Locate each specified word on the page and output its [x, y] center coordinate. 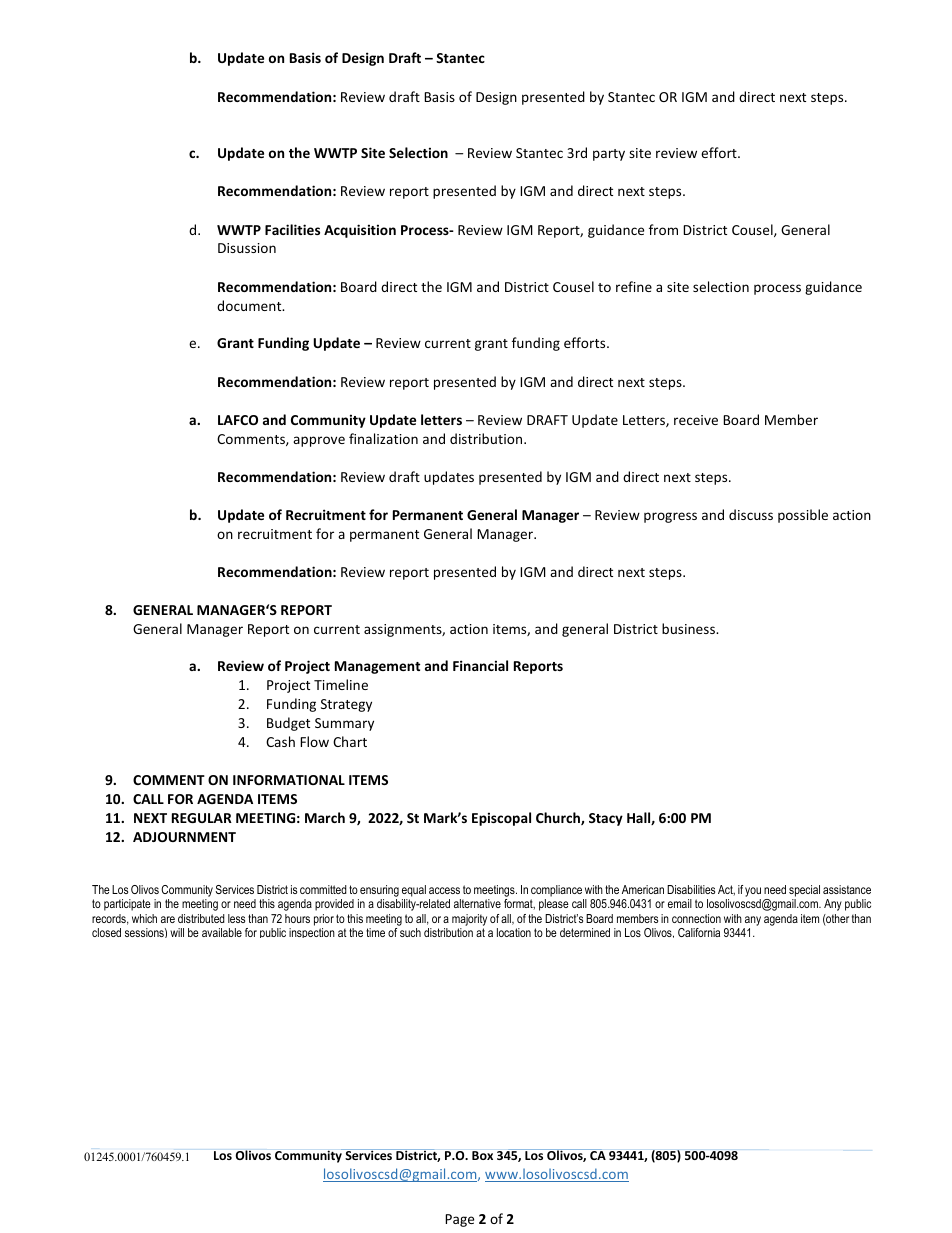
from [663, 229]
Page [459, 1220]
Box [482, 1155]
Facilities [292, 229]
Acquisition [360, 231]
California [699, 932]
